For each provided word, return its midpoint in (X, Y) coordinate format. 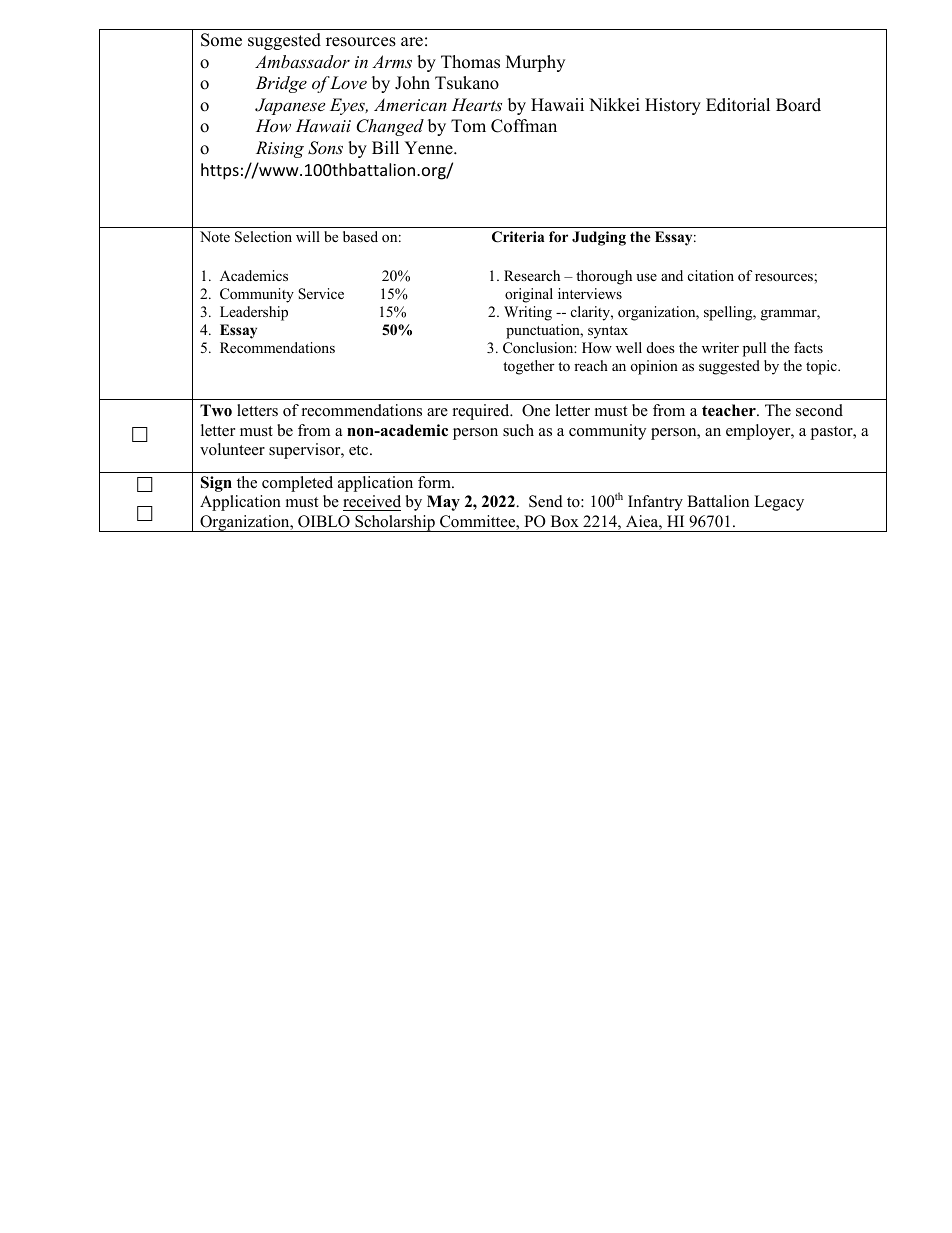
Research (532, 275)
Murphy (535, 63)
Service (321, 294)
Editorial (738, 105)
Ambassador (302, 61)
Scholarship (395, 523)
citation (711, 275)
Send (546, 501)
